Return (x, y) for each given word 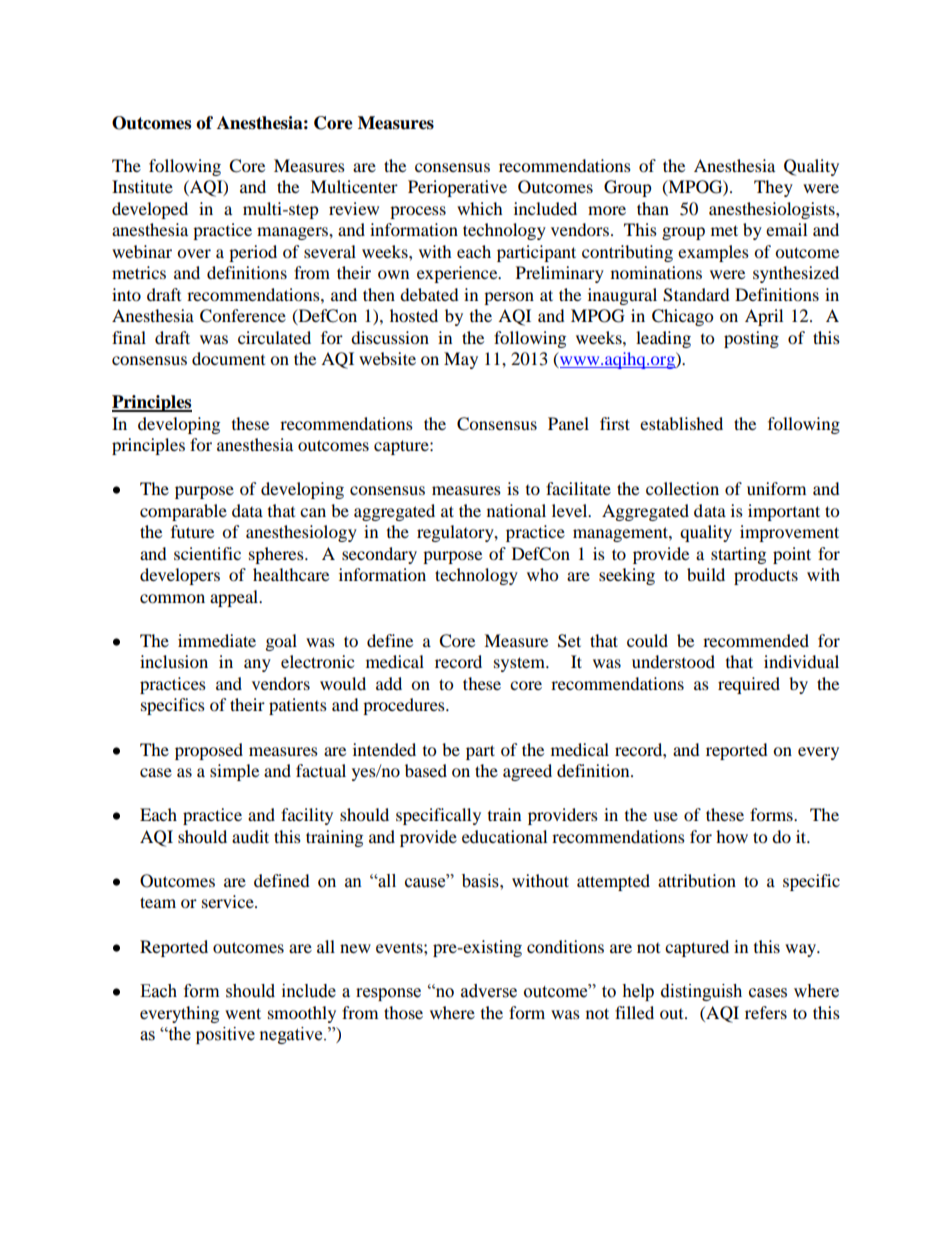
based (426, 770)
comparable (183, 512)
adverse (489, 991)
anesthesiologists (773, 210)
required (749, 685)
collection (682, 488)
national (516, 510)
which (480, 208)
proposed (209, 751)
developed (150, 210)
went (243, 1013)
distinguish (701, 992)
